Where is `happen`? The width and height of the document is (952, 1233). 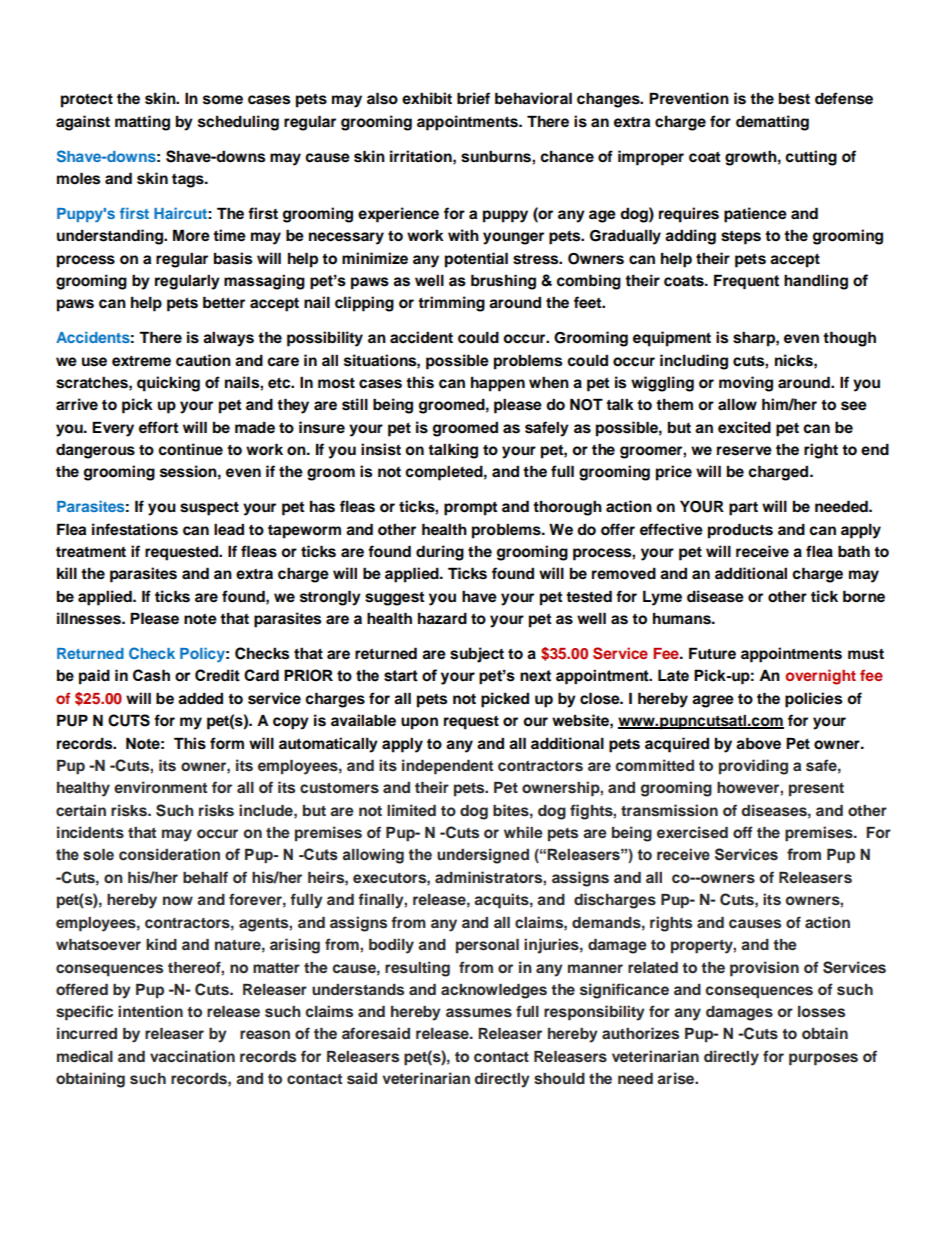
happen is located at coordinates (498, 384).
